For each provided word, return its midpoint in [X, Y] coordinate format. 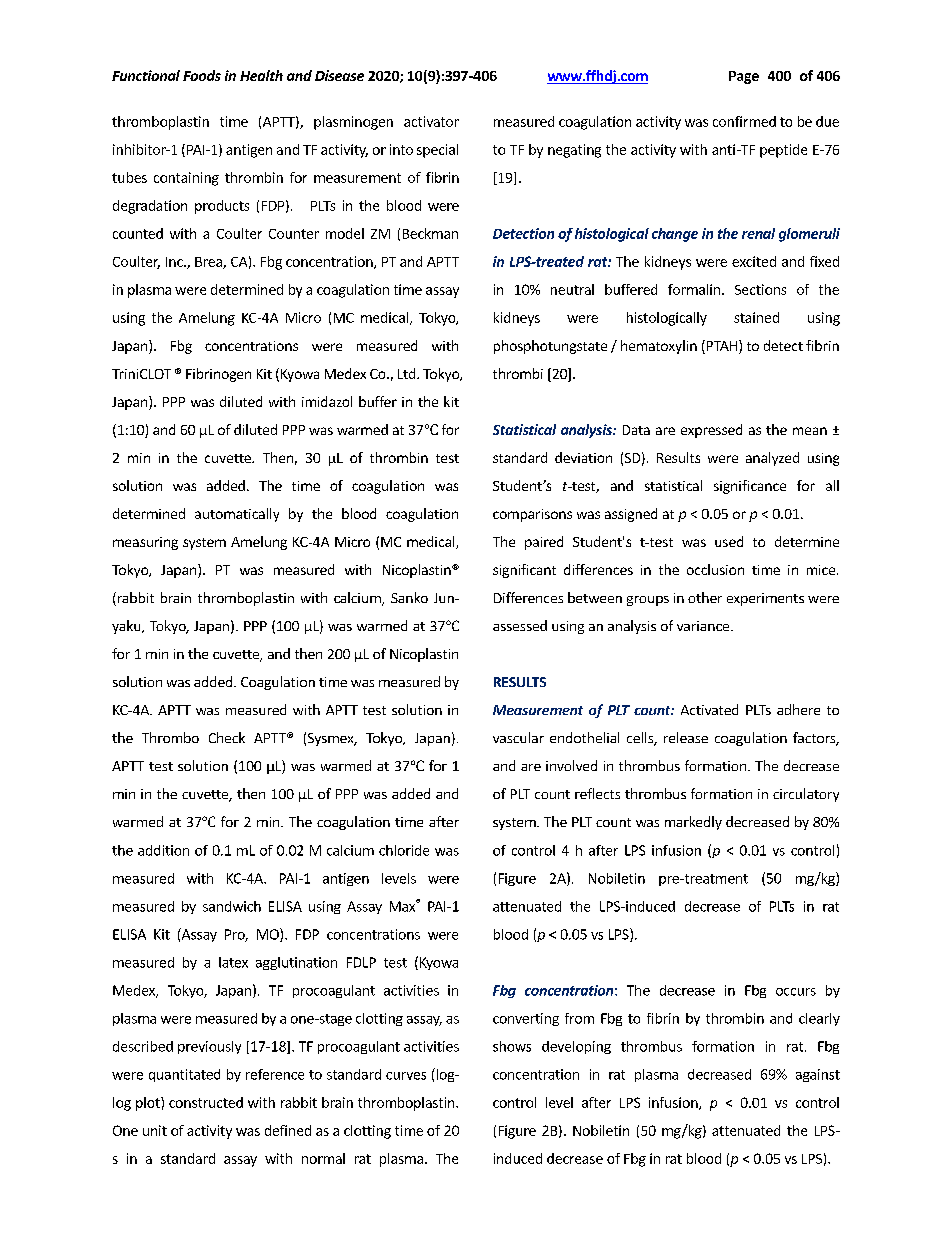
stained [756, 317]
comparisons [532, 515]
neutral [572, 289]
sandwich [232, 906]
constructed [206, 1102]
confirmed [744, 121]
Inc [175, 262]
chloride [404, 850]
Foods [202, 75]
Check [227, 737]
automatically [237, 515]
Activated [709, 709]
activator [431, 121]
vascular [518, 737]
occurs [796, 992]
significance [750, 487]
